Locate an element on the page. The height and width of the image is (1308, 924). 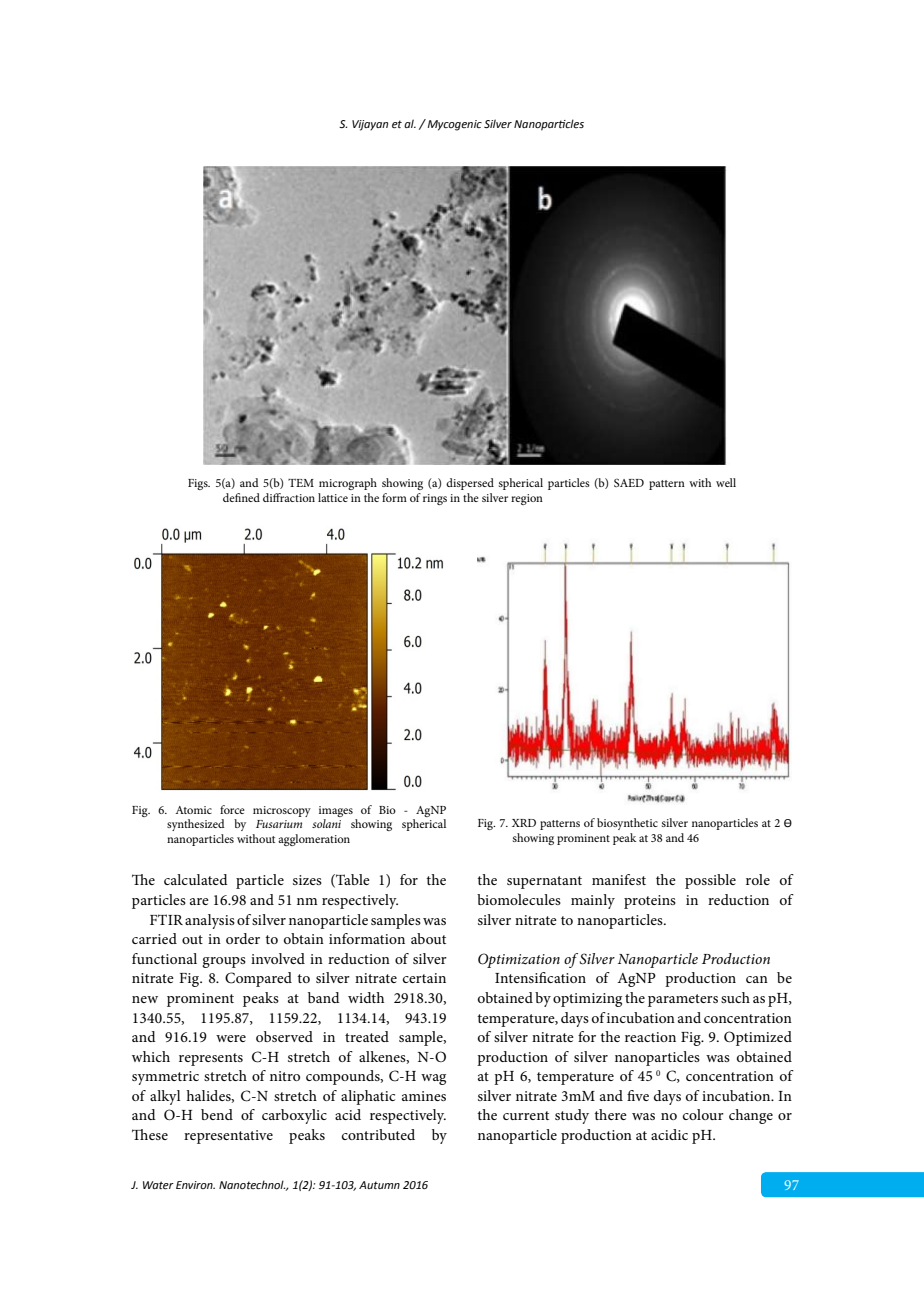
reaction is located at coordinates (650, 1037).
